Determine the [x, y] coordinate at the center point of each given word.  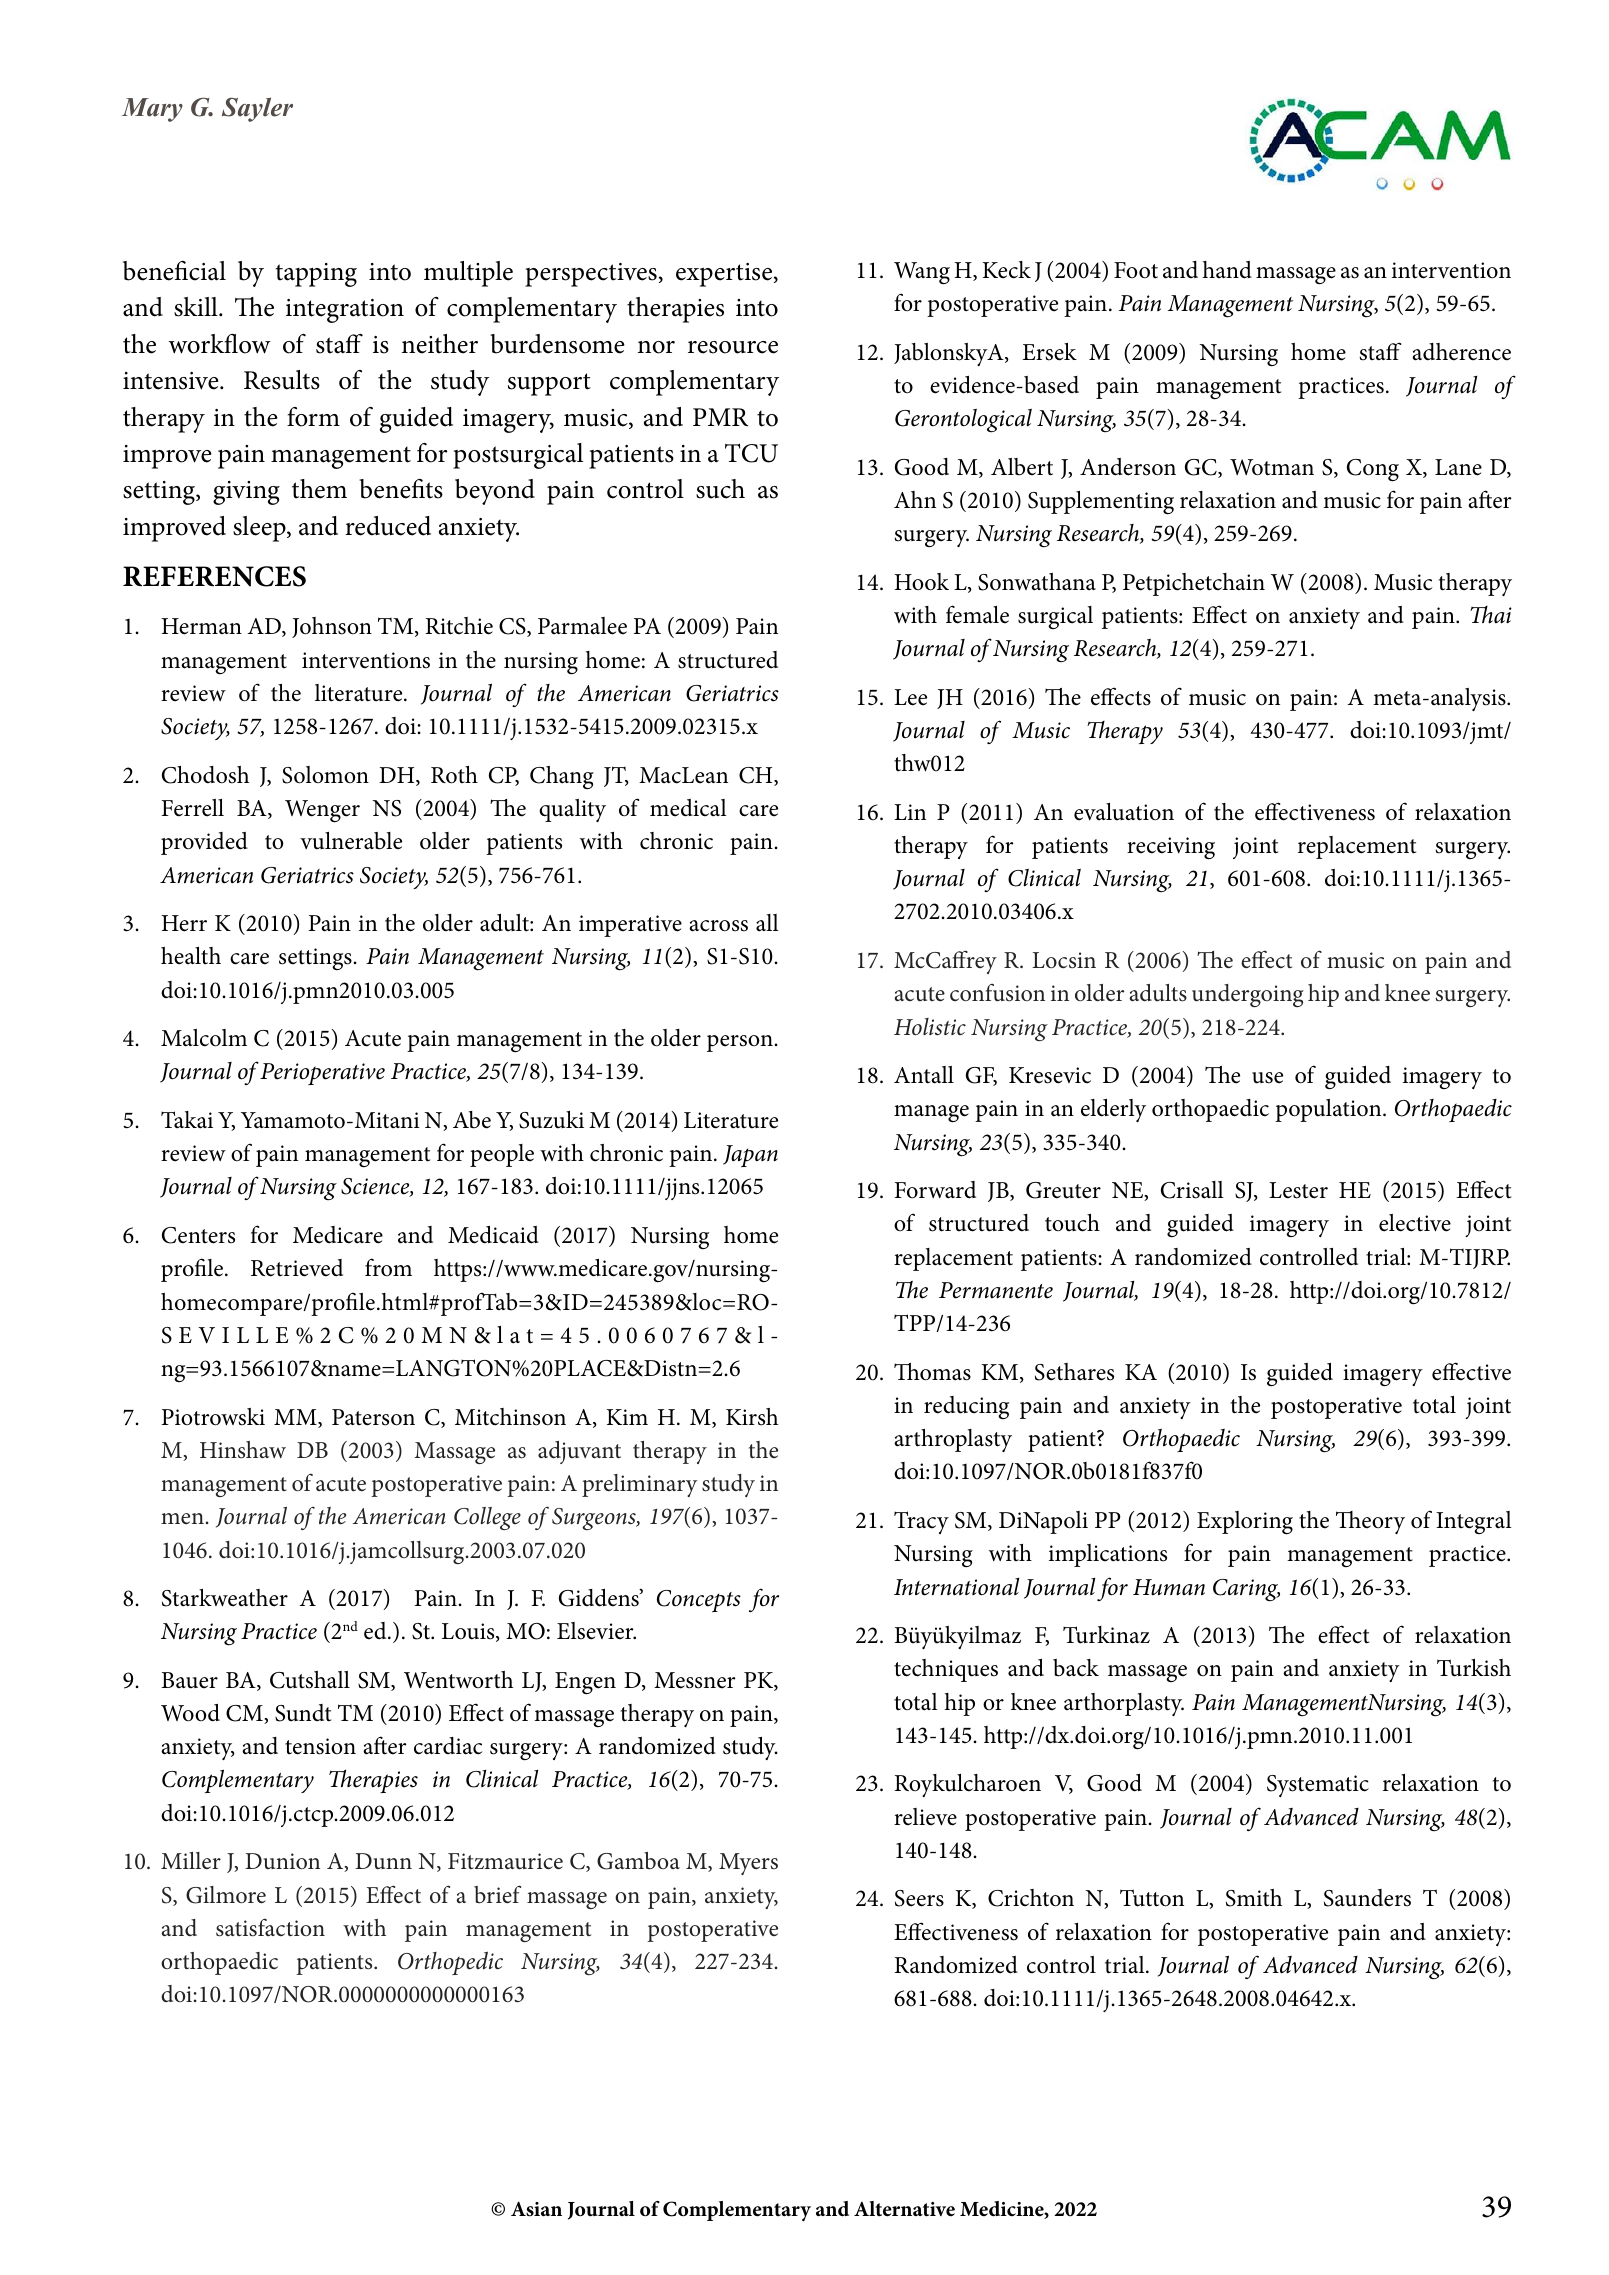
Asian [536, 2209]
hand [1227, 270]
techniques [946, 1670]
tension [320, 1746]
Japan [750, 1156]
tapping [316, 275]
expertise [725, 275]
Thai [1491, 615]
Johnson [332, 627]
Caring [1246, 1590]
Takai [187, 1120]
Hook [921, 582]
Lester [1298, 1190]
